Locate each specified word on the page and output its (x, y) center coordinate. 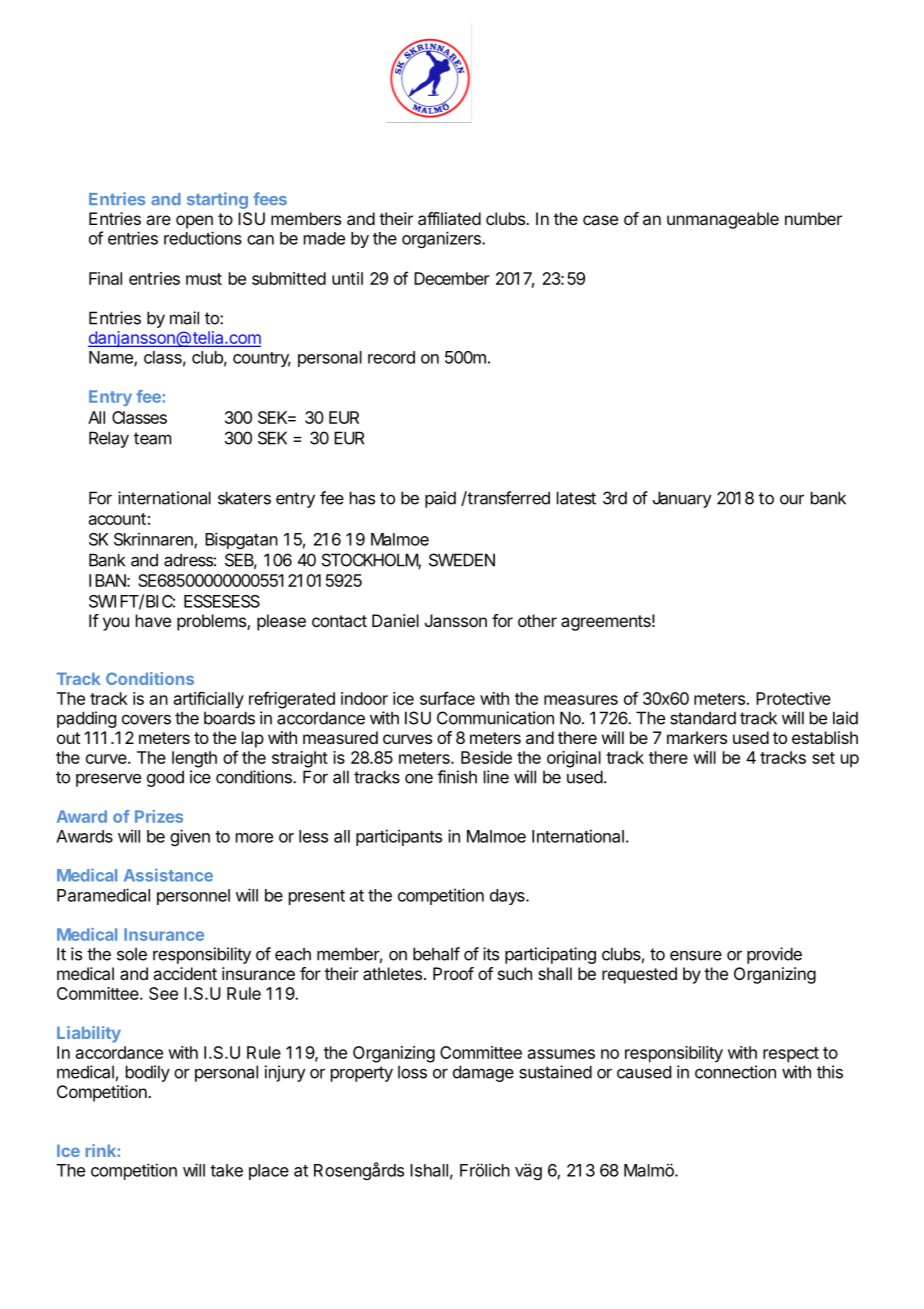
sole (132, 954)
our (792, 499)
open (194, 222)
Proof (453, 973)
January (682, 499)
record (391, 357)
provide (774, 955)
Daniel (395, 620)
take (226, 1170)
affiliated (449, 218)
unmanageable (723, 220)
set (823, 758)
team (152, 438)
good (165, 778)
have (153, 620)
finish (457, 777)
